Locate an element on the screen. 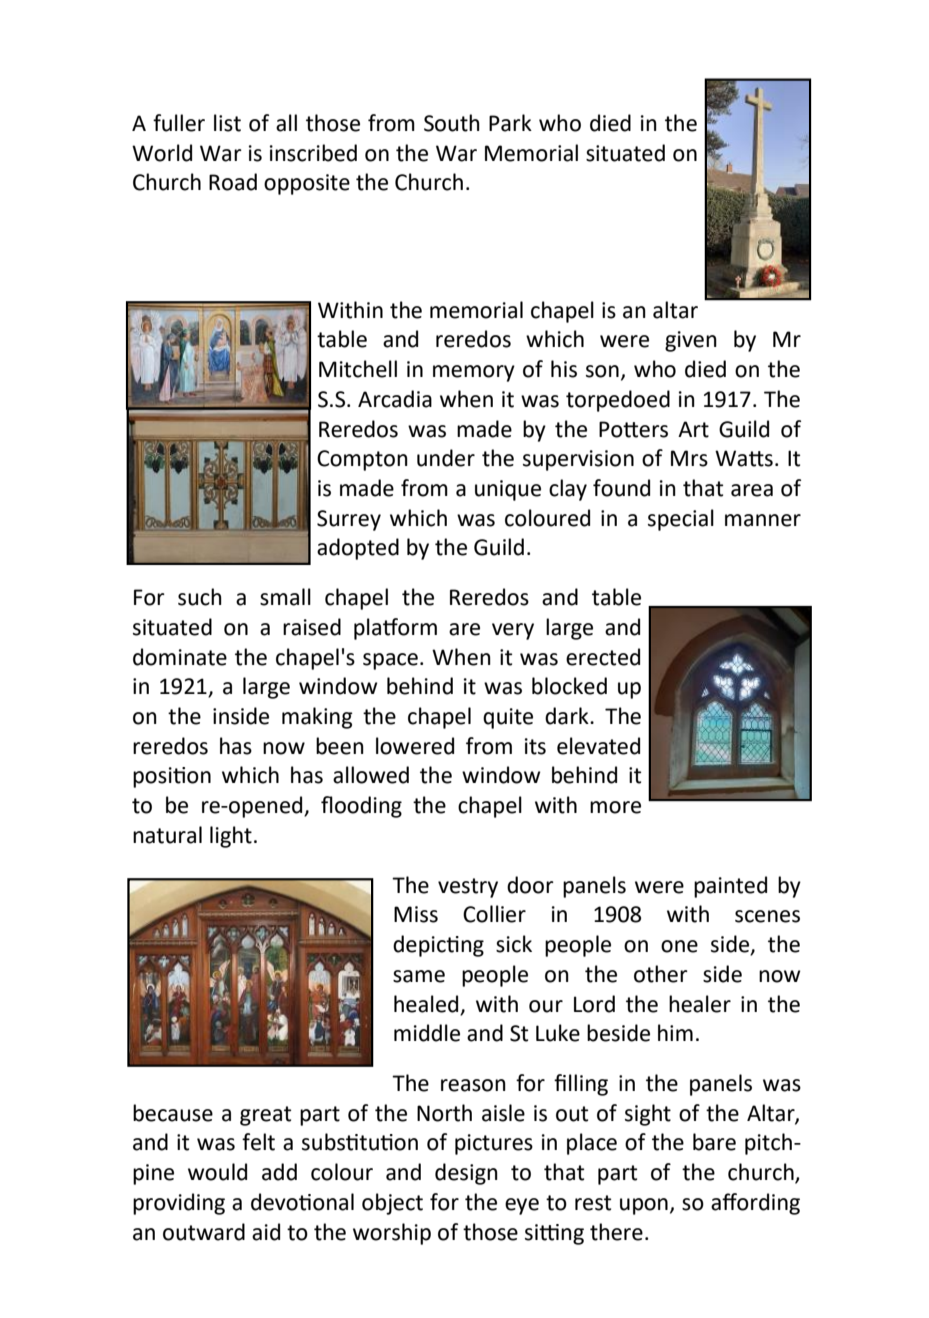 This screenshot has height=1318, width=929. unique is located at coordinates (508, 490).
